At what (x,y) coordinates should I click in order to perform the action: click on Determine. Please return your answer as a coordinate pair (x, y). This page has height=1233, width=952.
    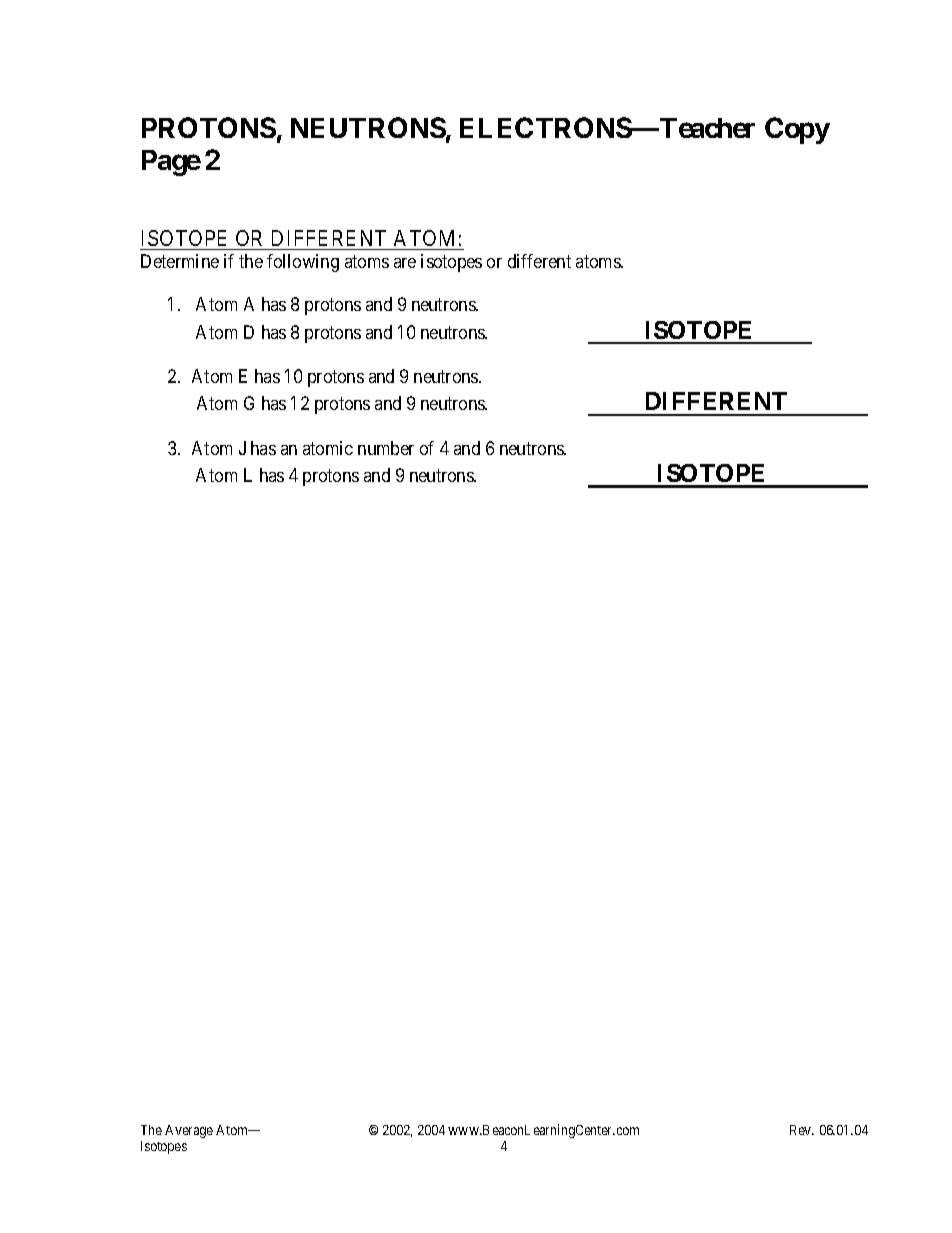
    Looking at the image, I should click on (180, 261).
